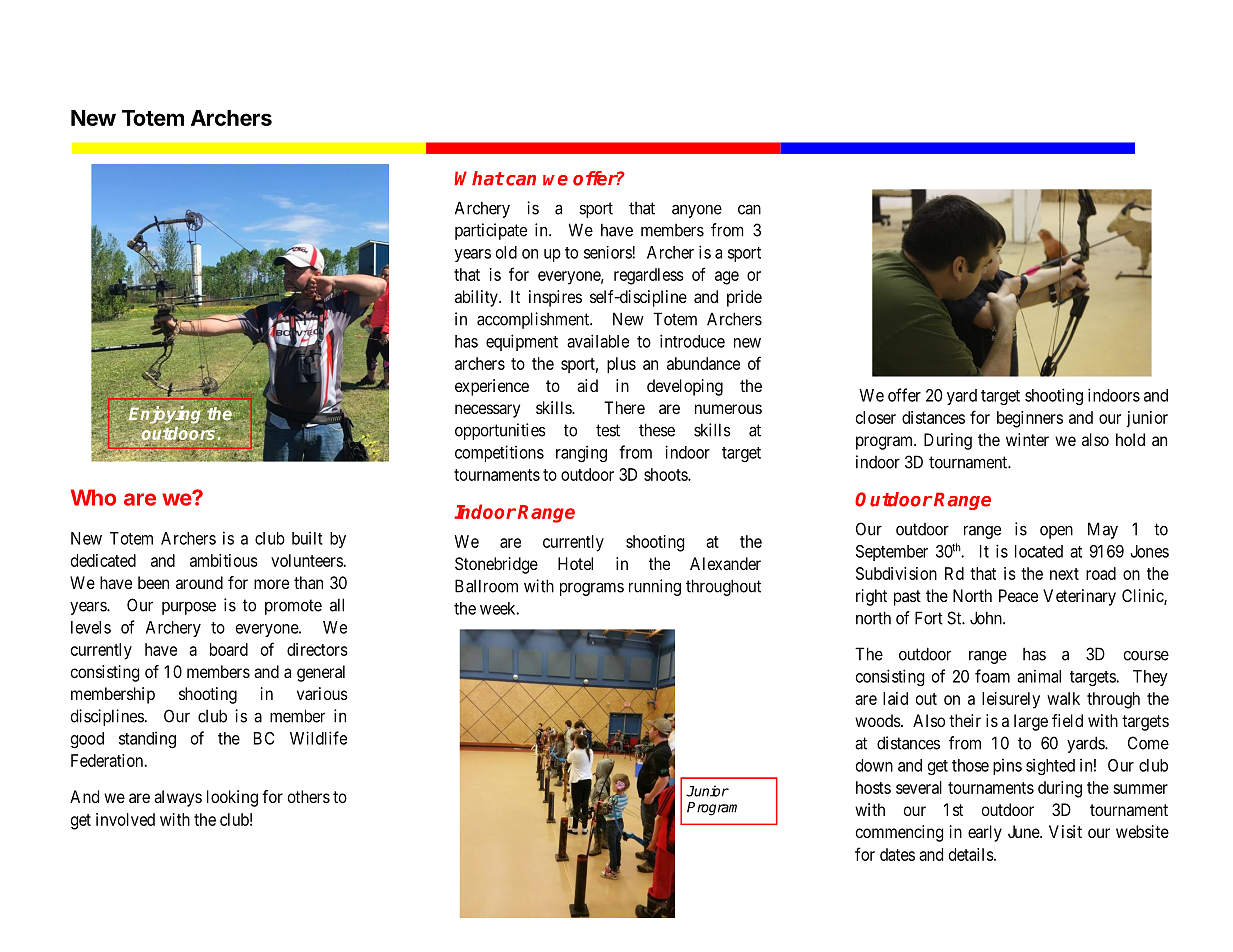 The height and width of the screenshot is (952, 1233). What do you see at coordinates (608, 430) in the screenshot?
I see `test` at bounding box center [608, 430].
